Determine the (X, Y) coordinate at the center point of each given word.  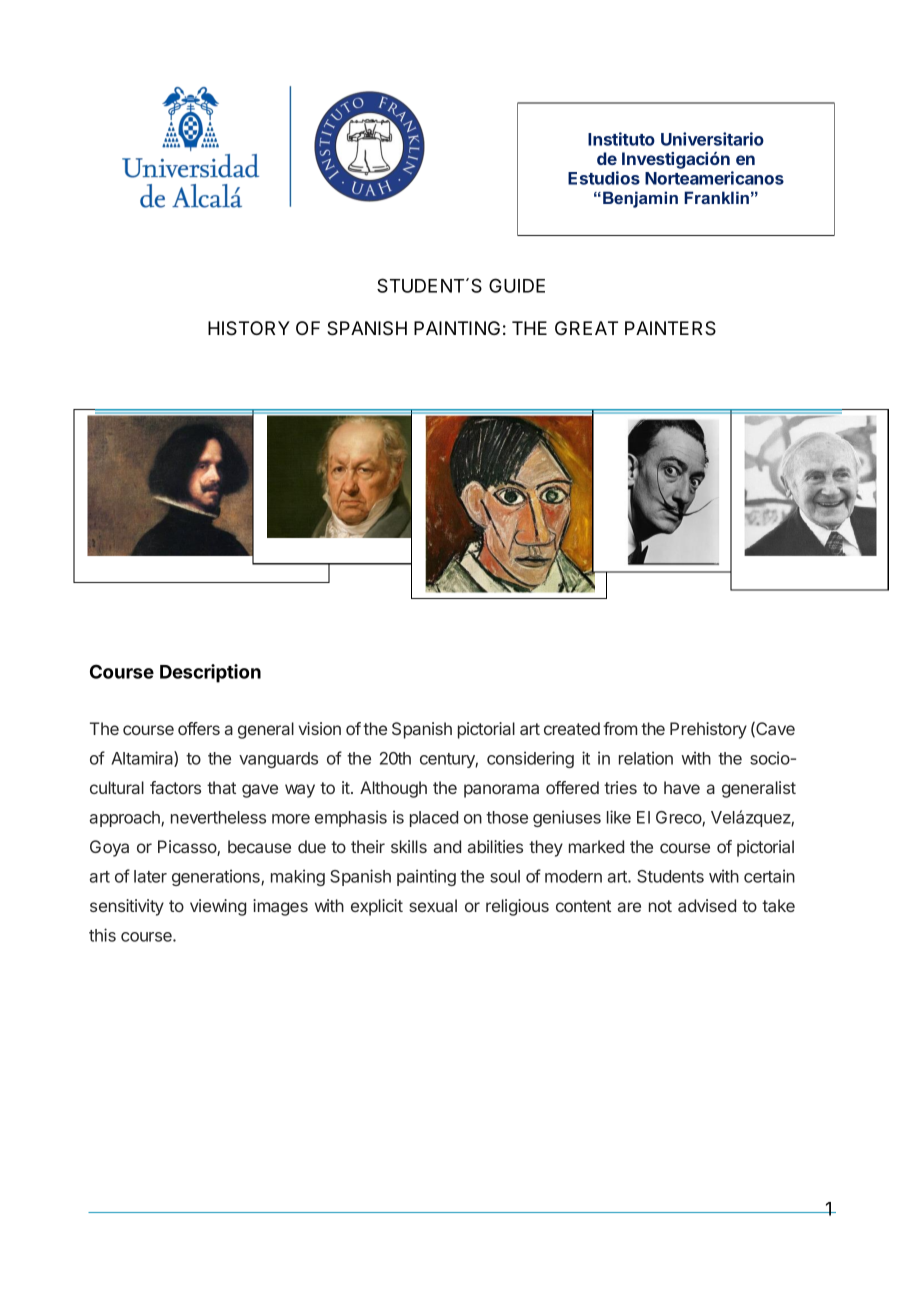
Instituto (621, 139)
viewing (218, 907)
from (620, 728)
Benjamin (640, 199)
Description (210, 673)
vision (319, 728)
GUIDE (517, 285)
